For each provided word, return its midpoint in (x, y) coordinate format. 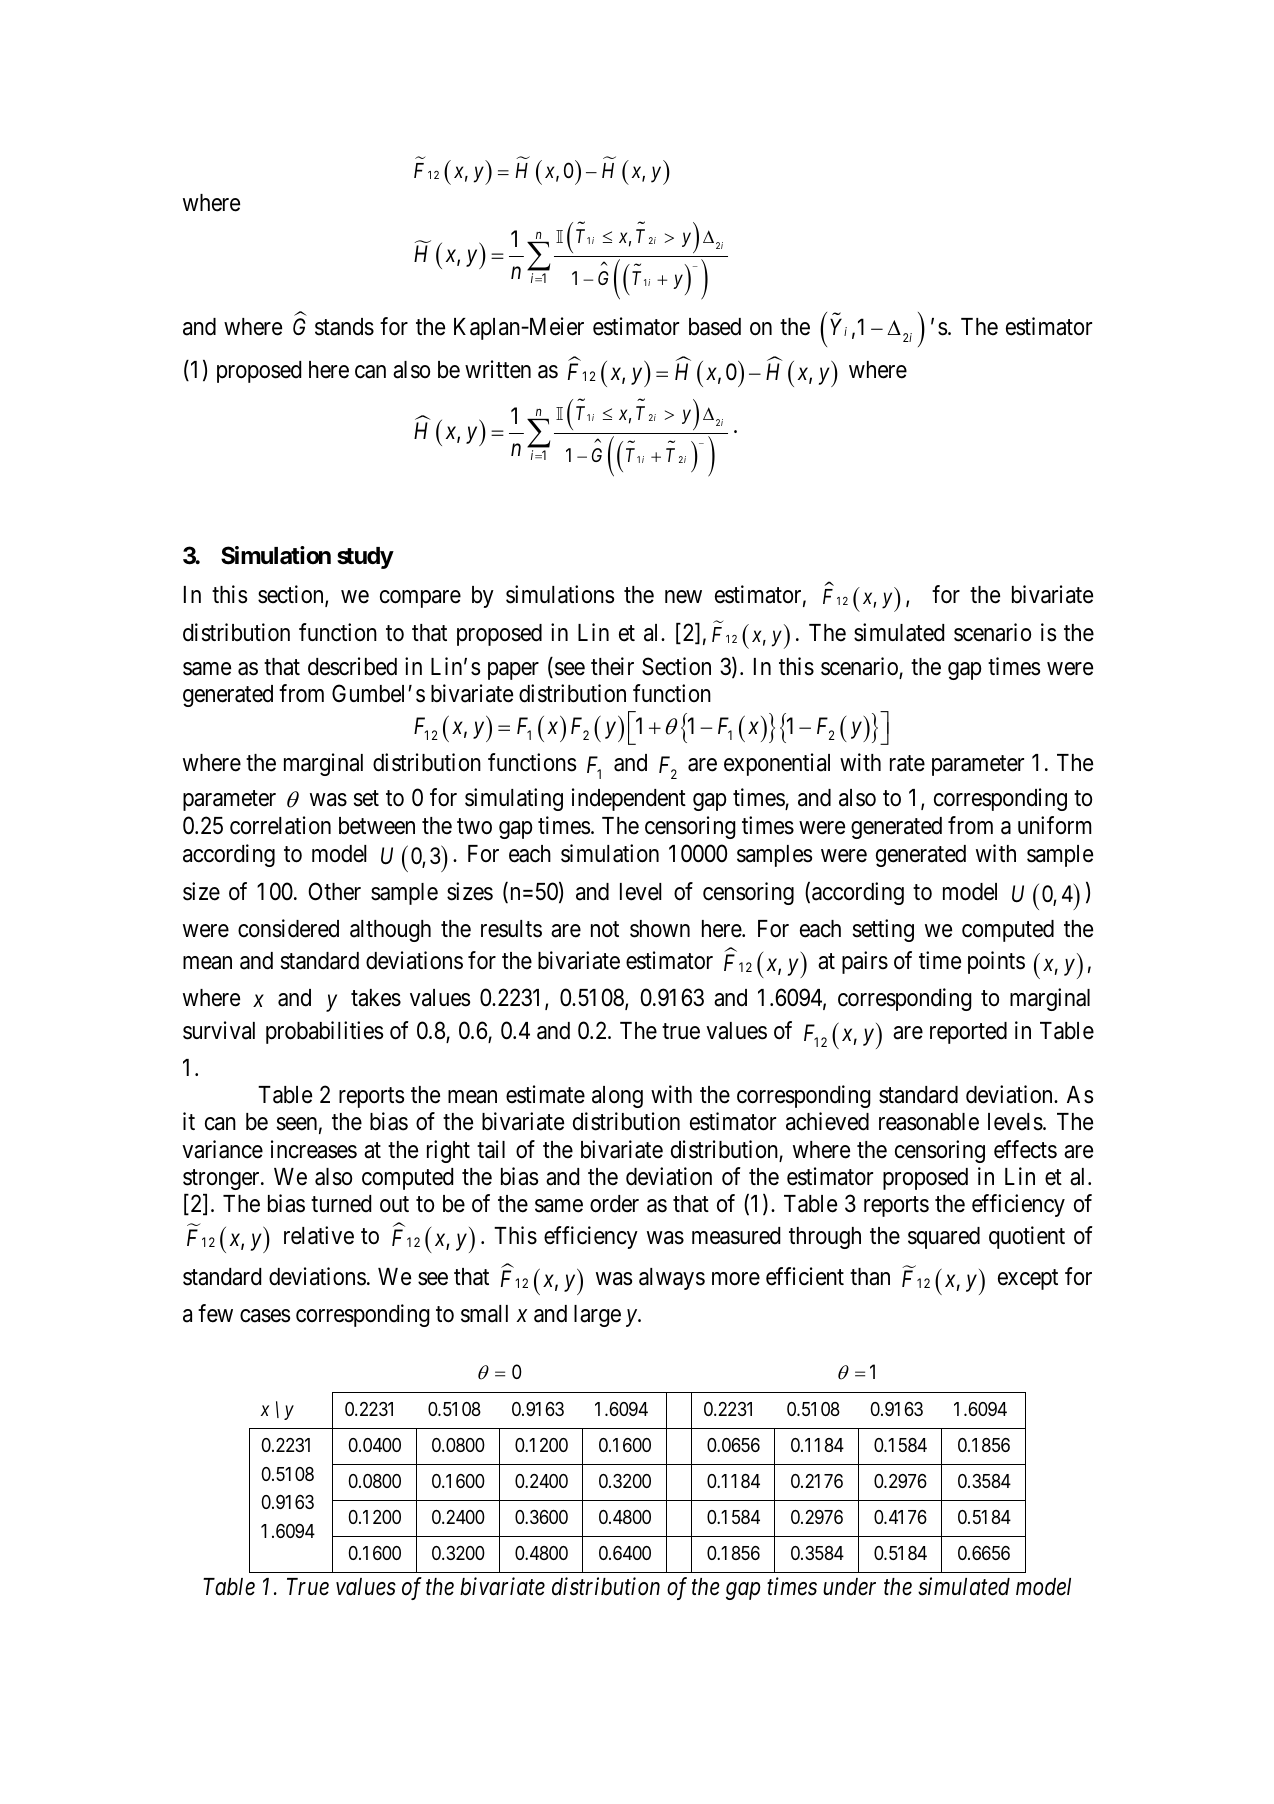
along (617, 1097)
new (683, 597)
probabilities (324, 1032)
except (1028, 1280)
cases (265, 1316)
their (612, 666)
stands (344, 327)
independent (629, 799)
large (597, 1316)
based (715, 327)
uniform (1054, 825)
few (215, 1313)
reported (968, 1033)
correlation (280, 825)
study (365, 558)
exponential (777, 764)
